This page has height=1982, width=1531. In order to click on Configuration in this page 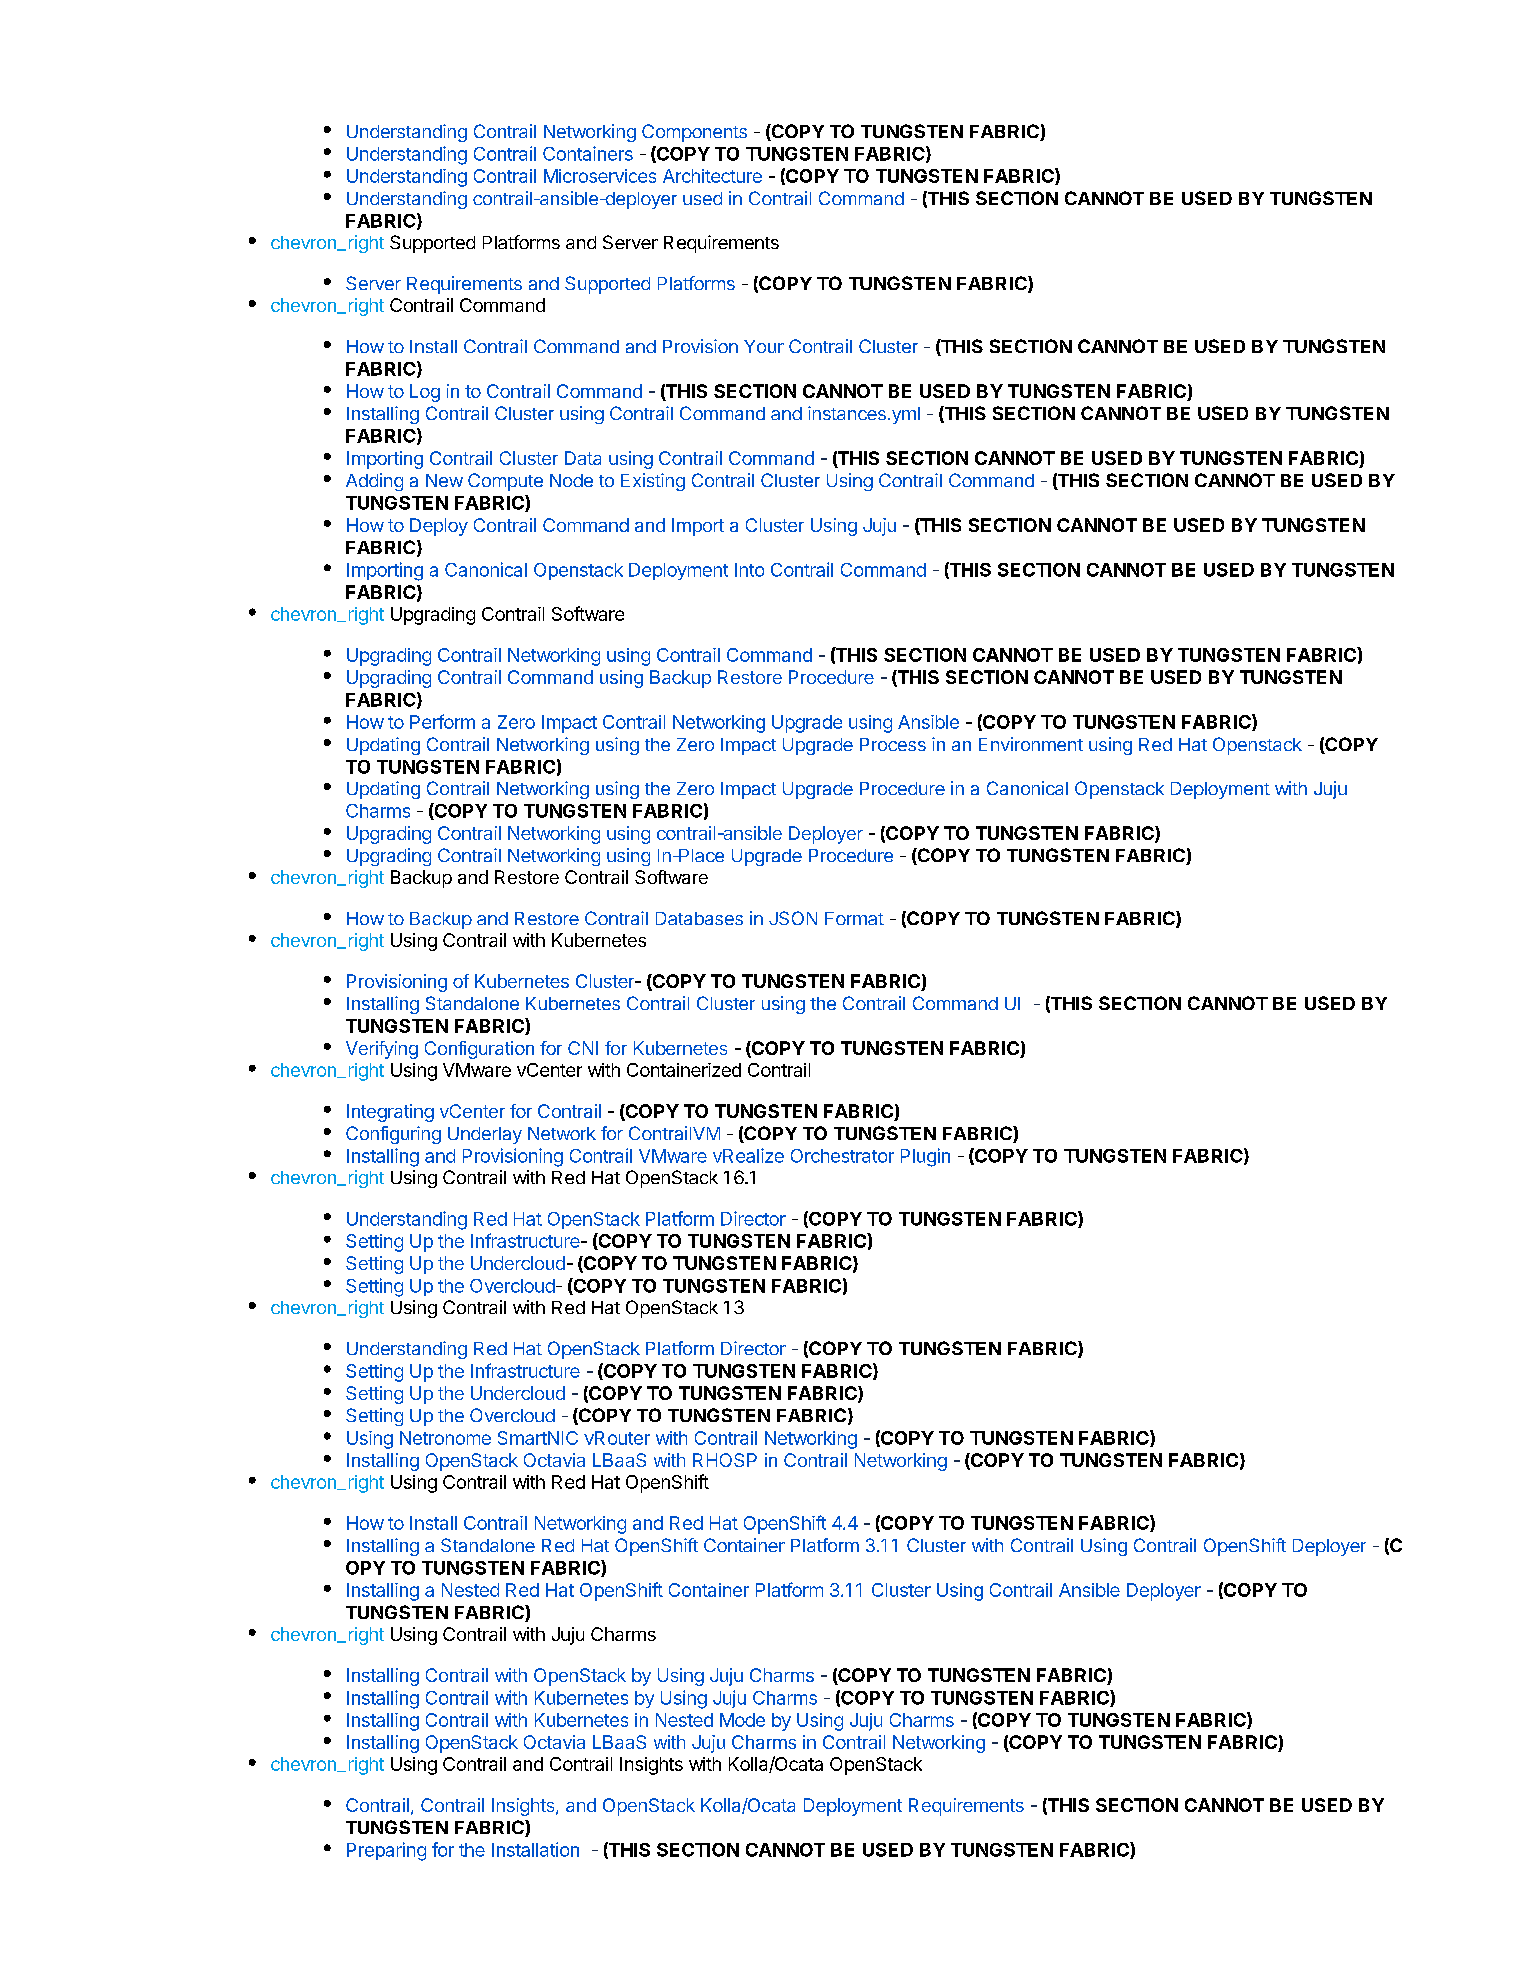, I will do `click(479, 1050)`.
